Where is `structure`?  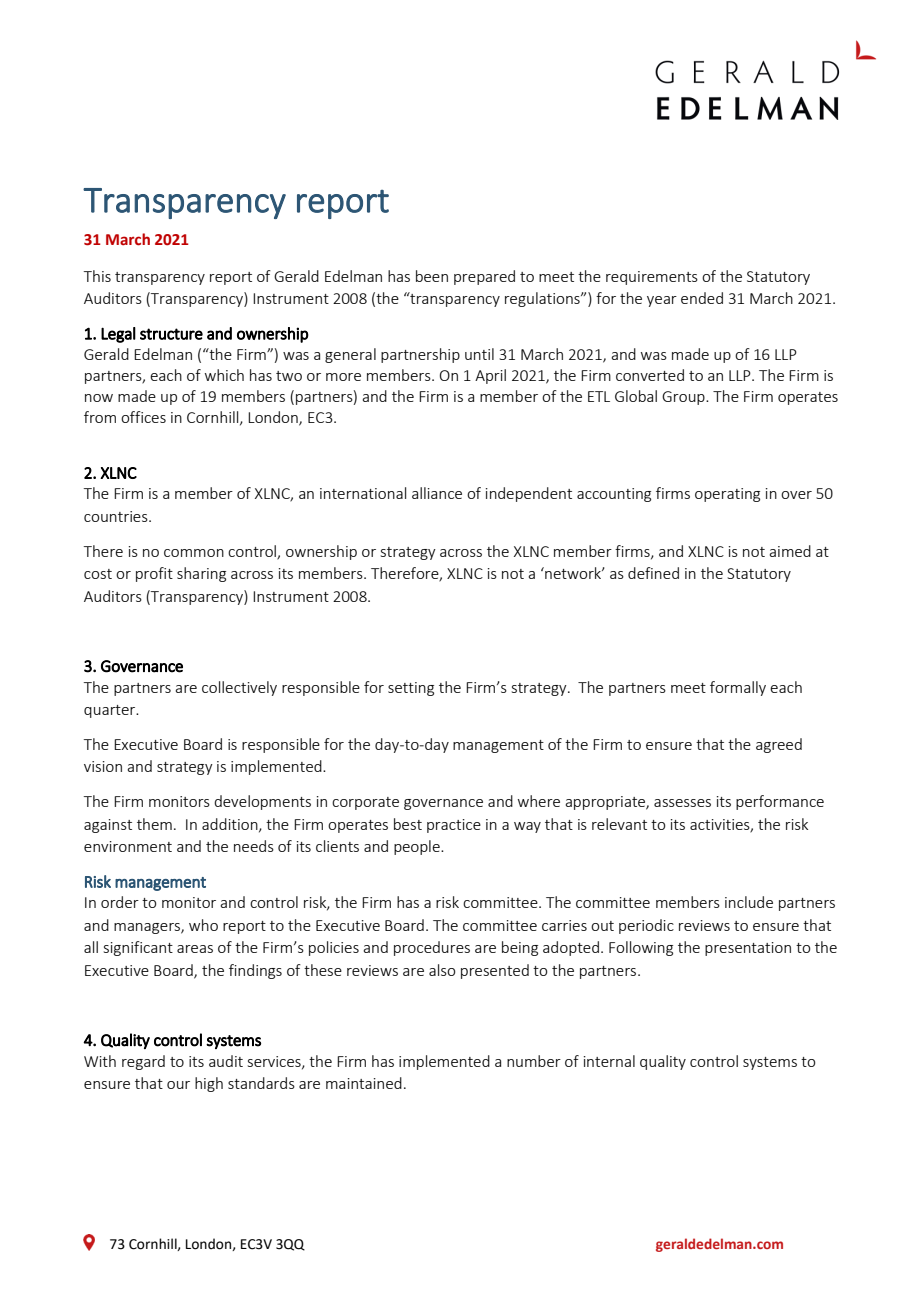 structure is located at coordinates (171, 334).
